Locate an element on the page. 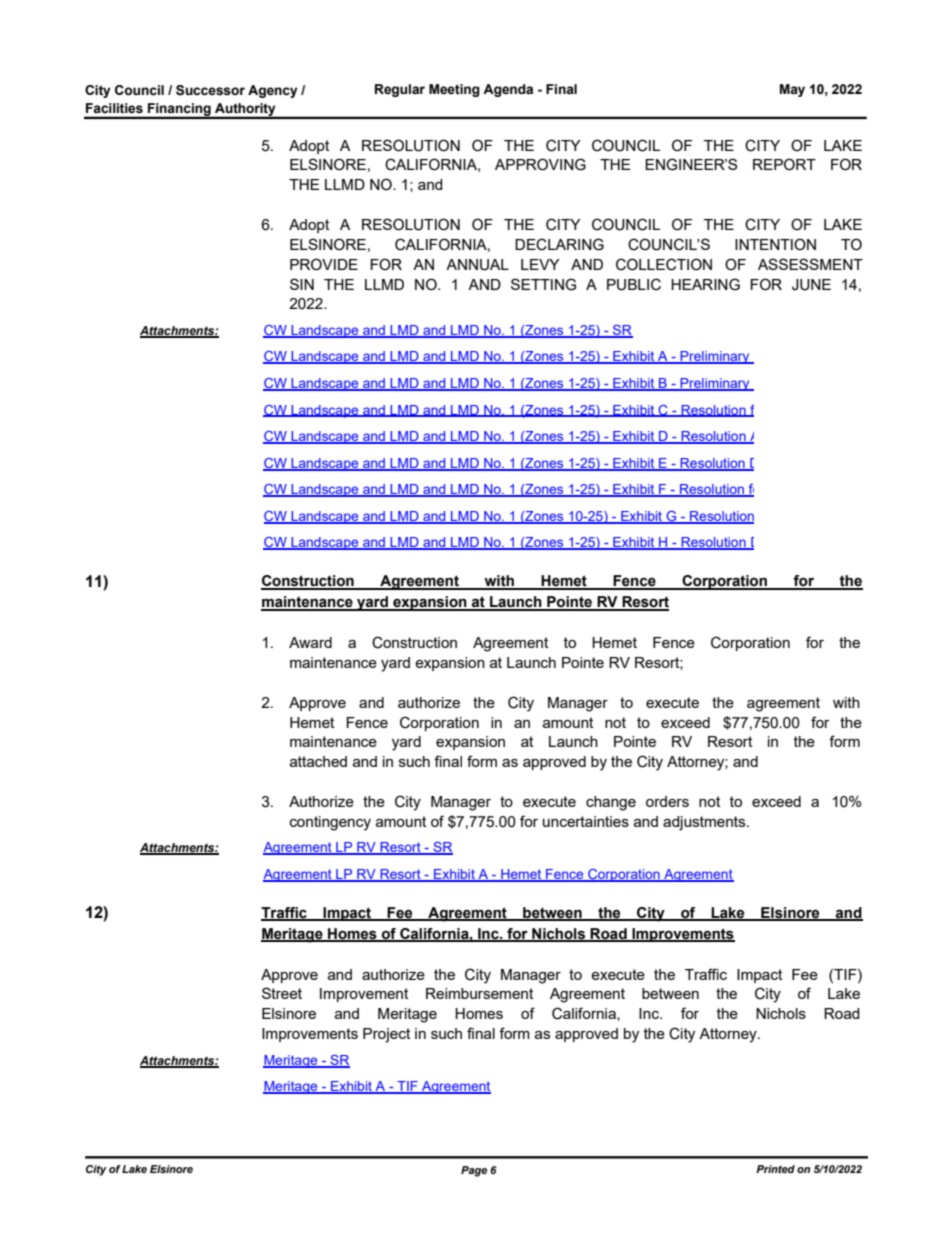 The width and height of the image is (952, 1233). orders is located at coordinates (667, 801).
